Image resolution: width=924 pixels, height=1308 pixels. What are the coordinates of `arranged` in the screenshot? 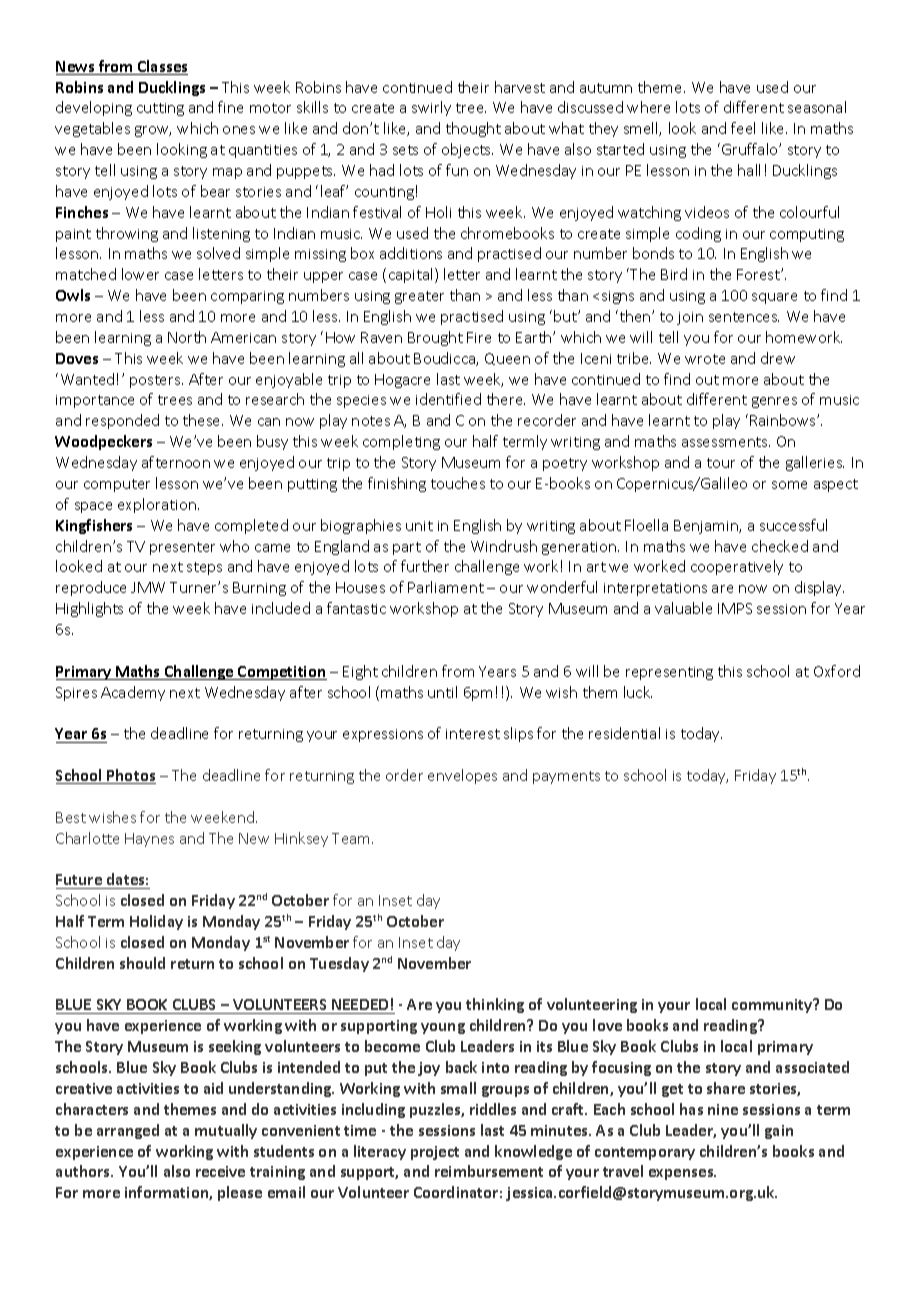 It's located at (128, 1131).
